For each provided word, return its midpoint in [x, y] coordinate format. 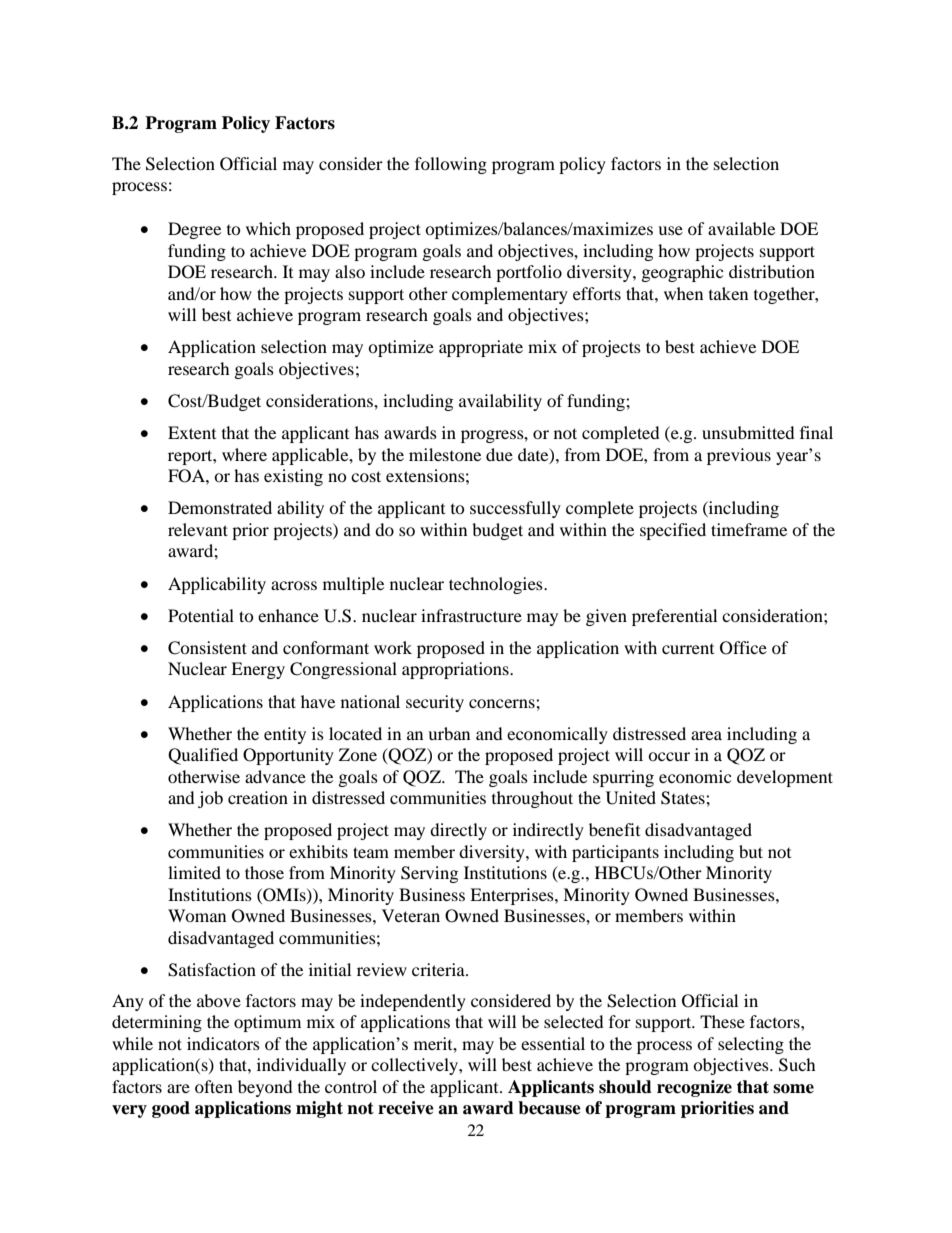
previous [739, 456]
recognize [694, 1088]
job [210, 799]
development [785, 778]
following [451, 165]
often [214, 1086]
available [741, 228]
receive [406, 1108]
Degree [194, 230]
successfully [515, 509]
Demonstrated [220, 507]
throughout [532, 799]
